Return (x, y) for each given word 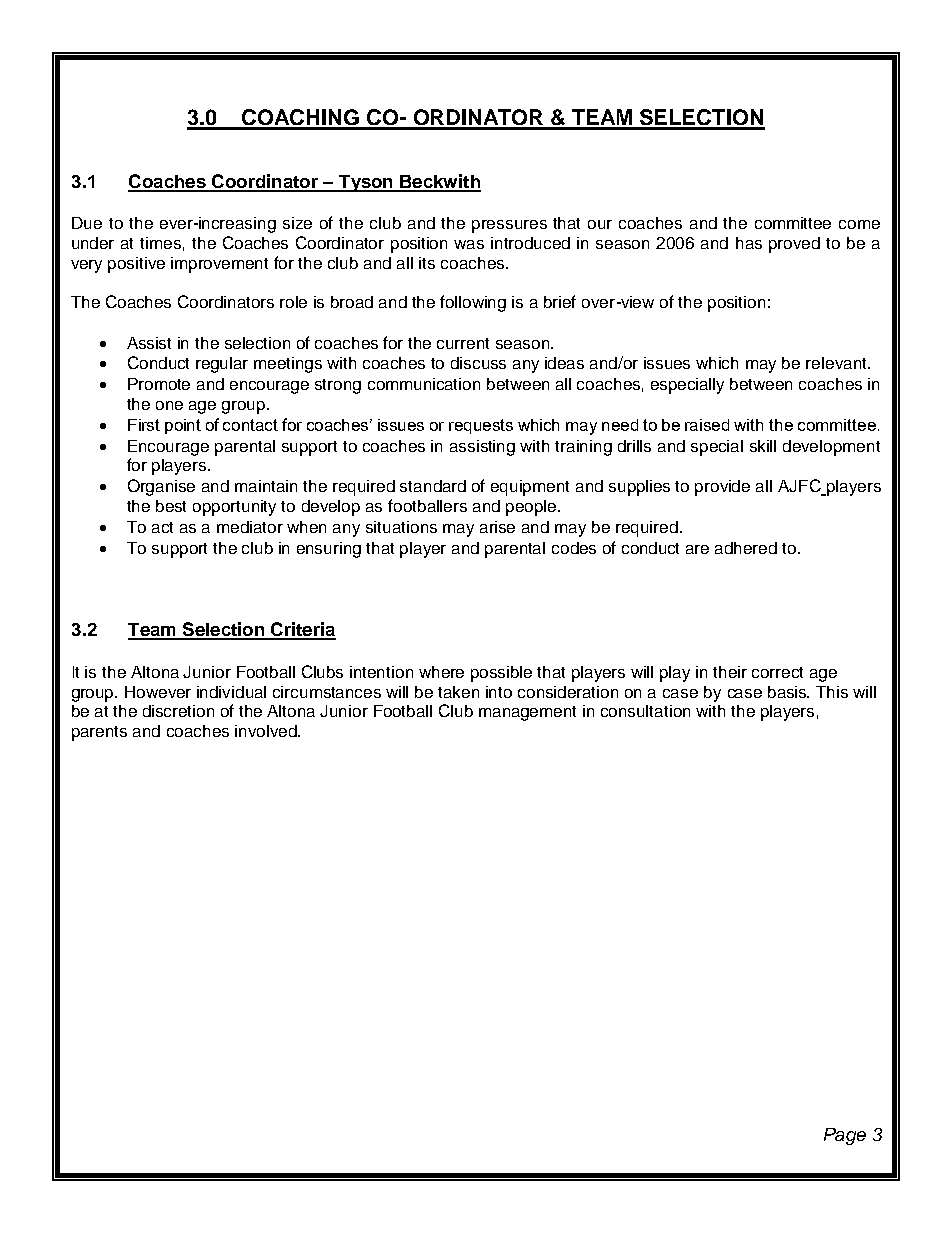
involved (267, 731)
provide (722, 488)
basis (788, 692)
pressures (509, 226)
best (171, 506)
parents (99, 733)
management (527, 713)
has (749, 243)
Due (87, 223)
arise (497, 527)
